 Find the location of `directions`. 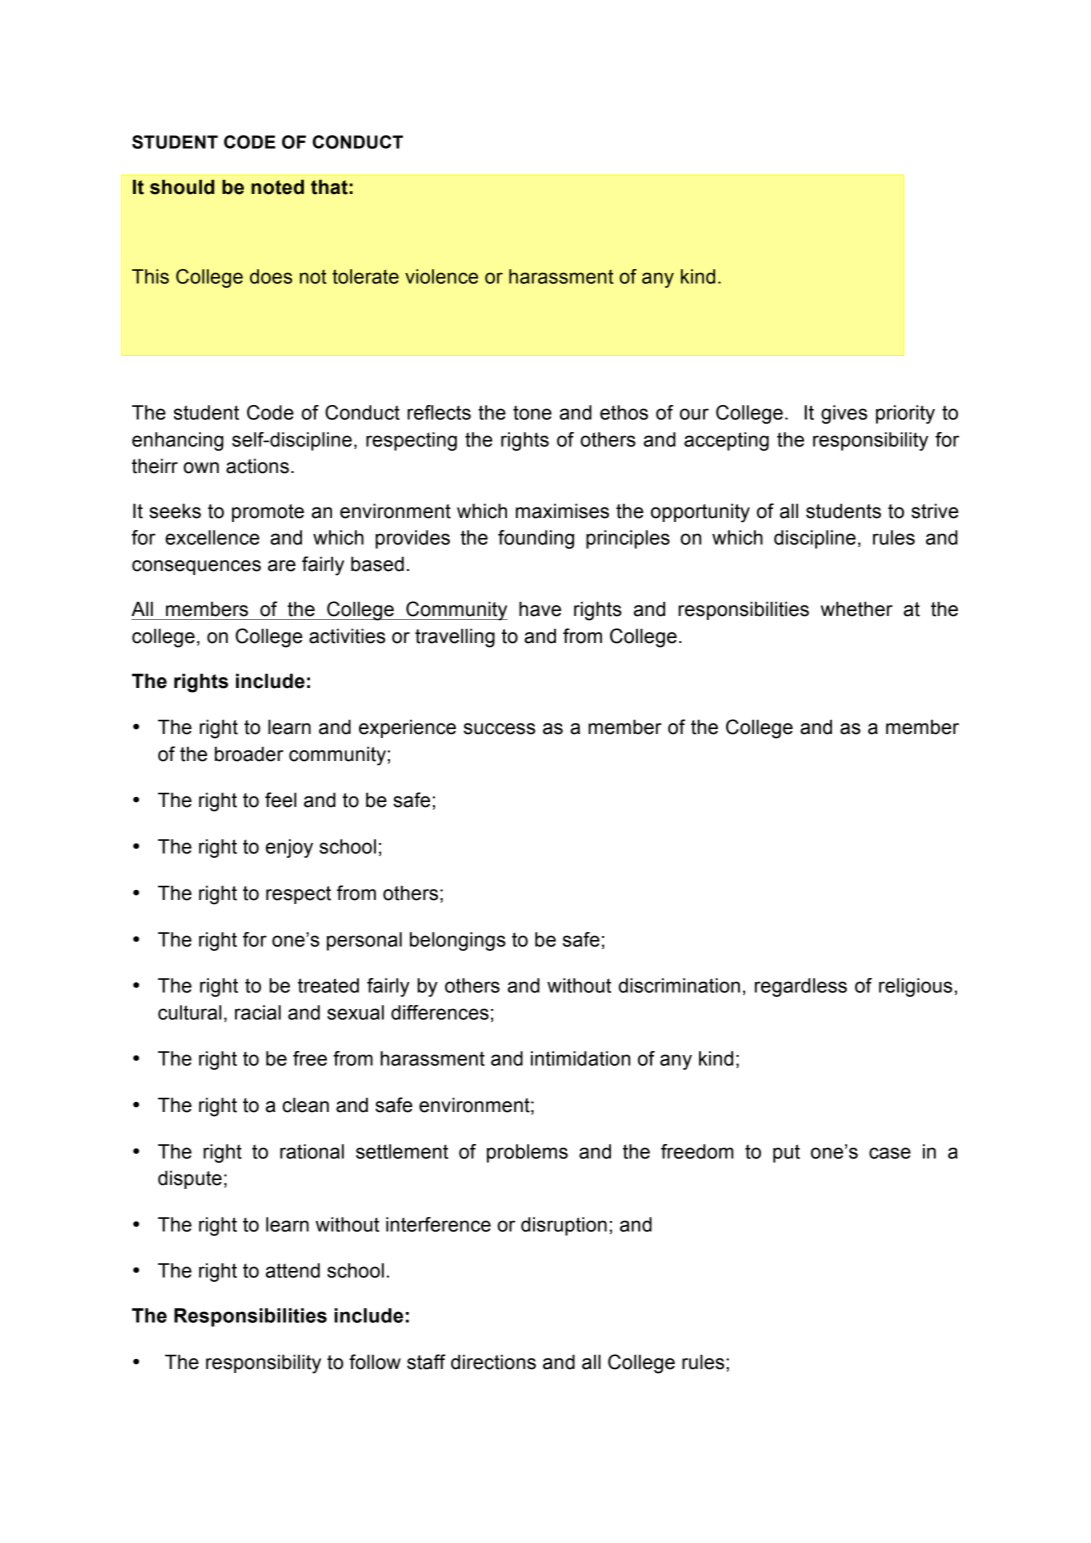

directions is located at coordinates (493, 1362).
